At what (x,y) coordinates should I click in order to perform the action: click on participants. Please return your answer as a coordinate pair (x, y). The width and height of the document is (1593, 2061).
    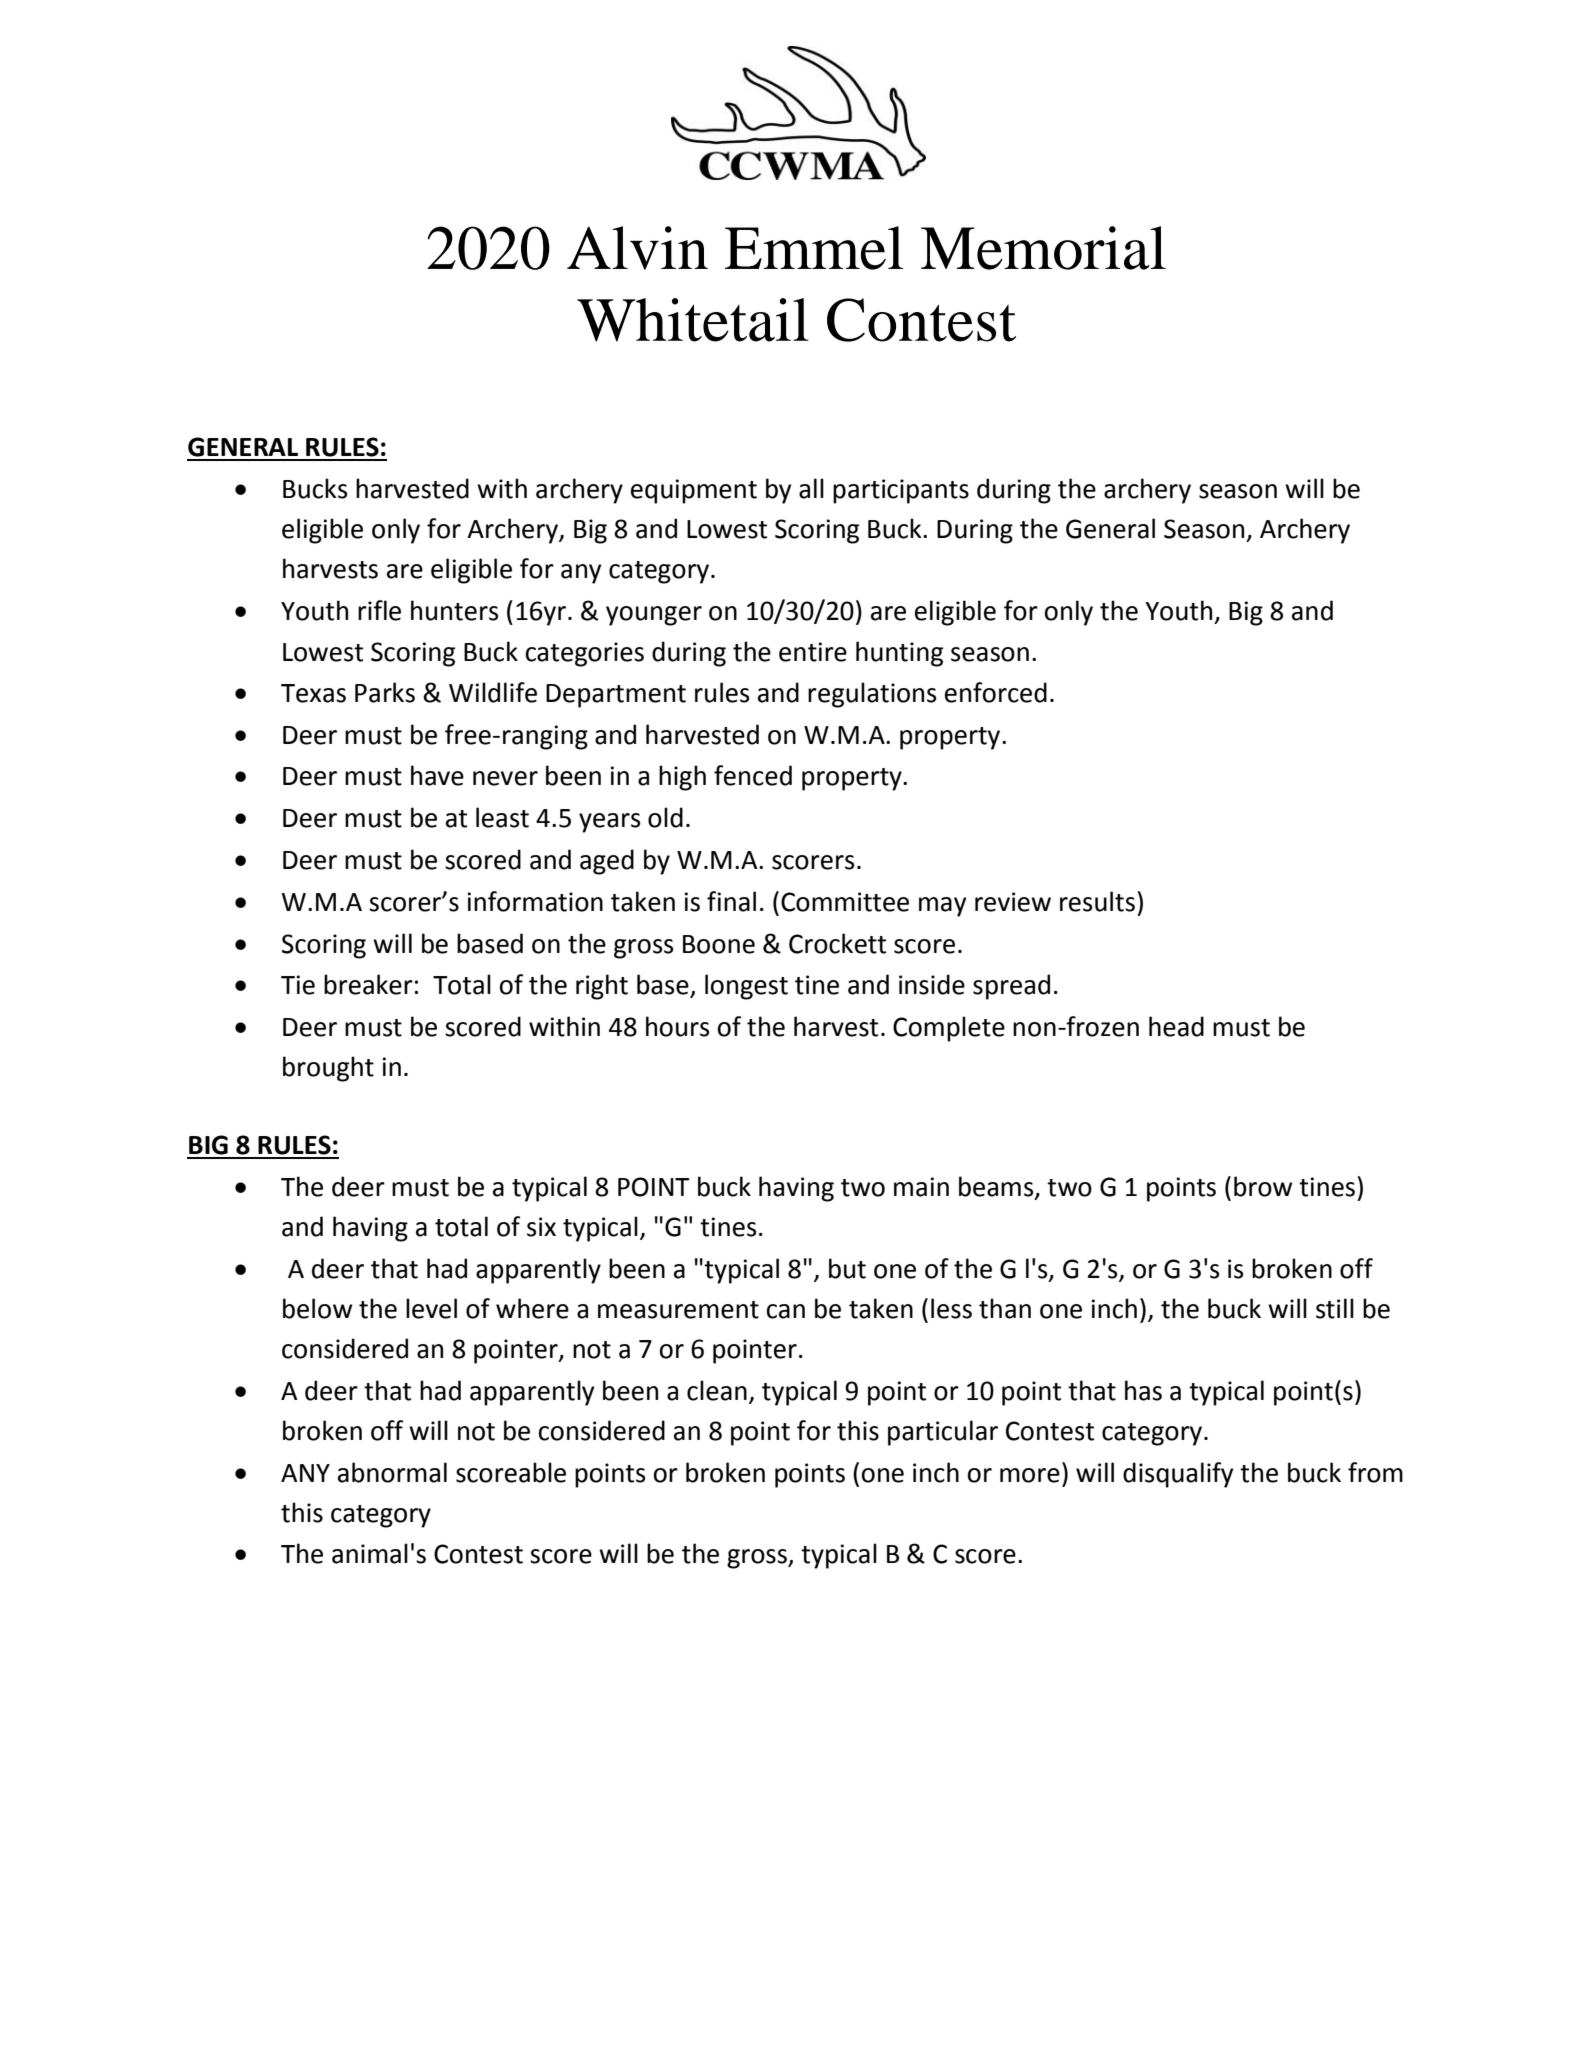
    Looking at the image, I should click on (901, 491).
